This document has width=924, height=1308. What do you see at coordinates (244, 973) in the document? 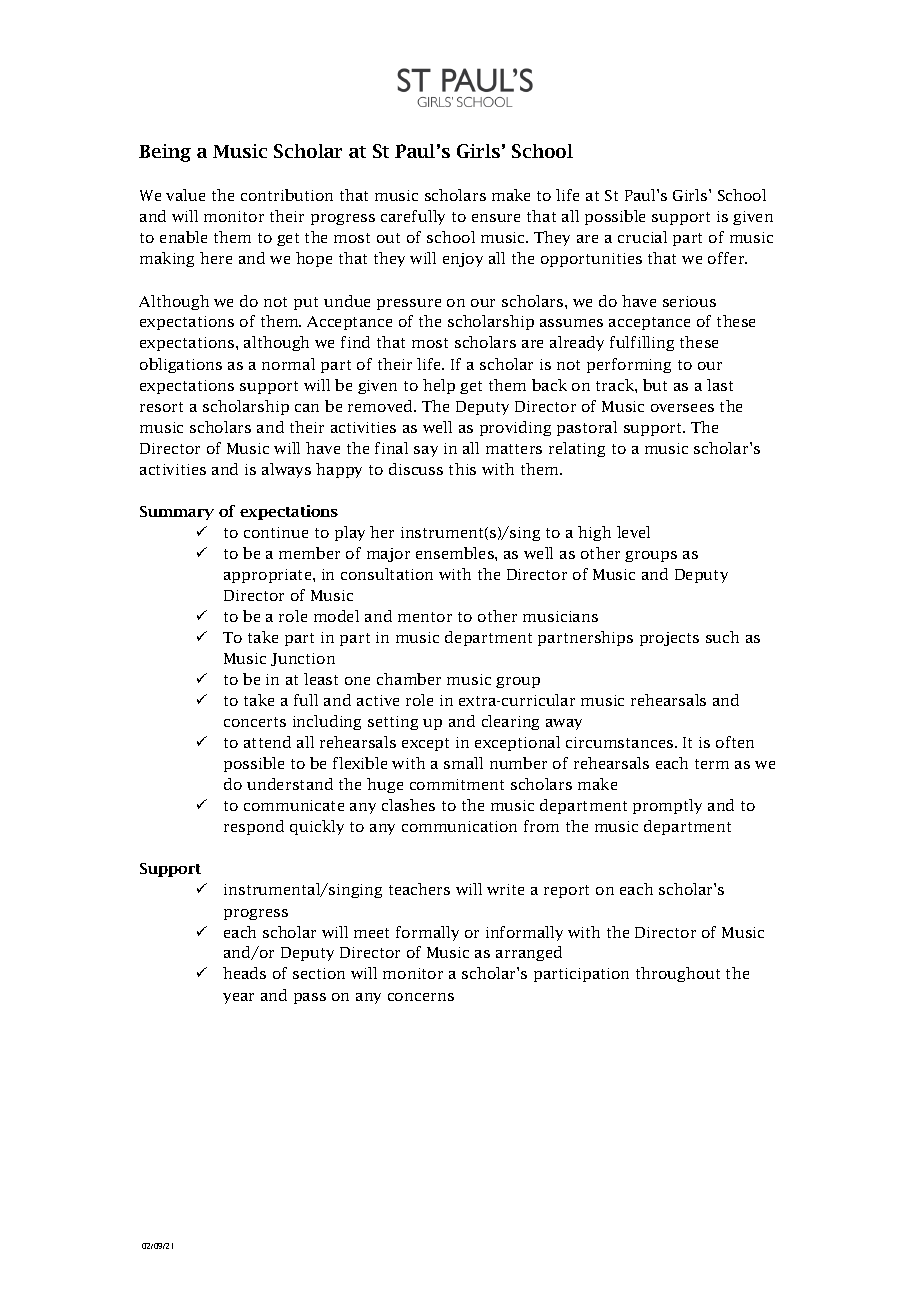
I see `heads` at bounding box center [244, 973].
